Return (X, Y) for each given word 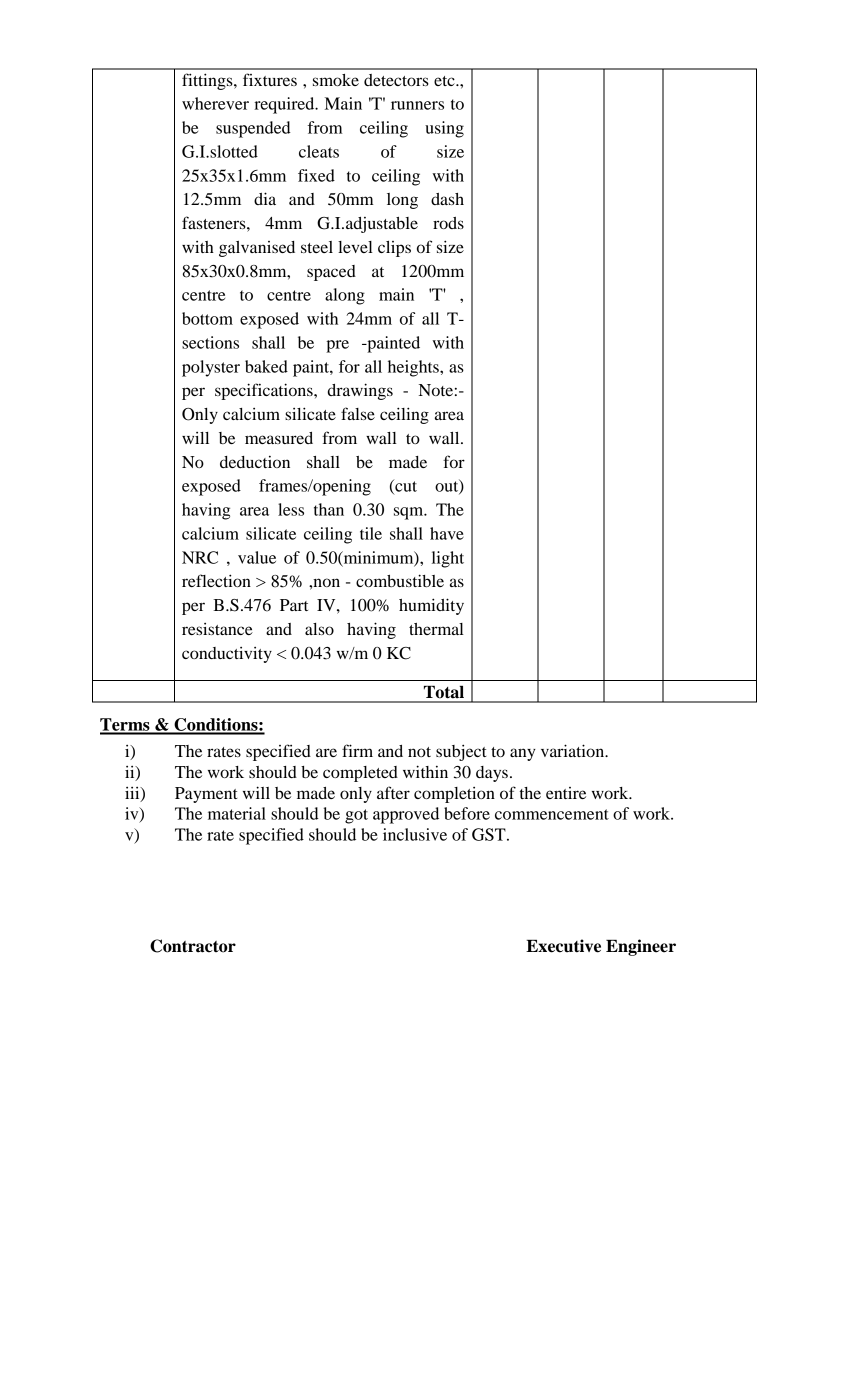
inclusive (415, 834)
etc (445, 81)
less (291, 509)
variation (574, 750)
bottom (207, 318)
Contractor (193, 946)
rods (448, 223)
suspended (253, 129)
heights (414, 368)
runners (417, 105)
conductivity (227, 655)
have (447, 533)
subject (461, 752)
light (448, 559)
